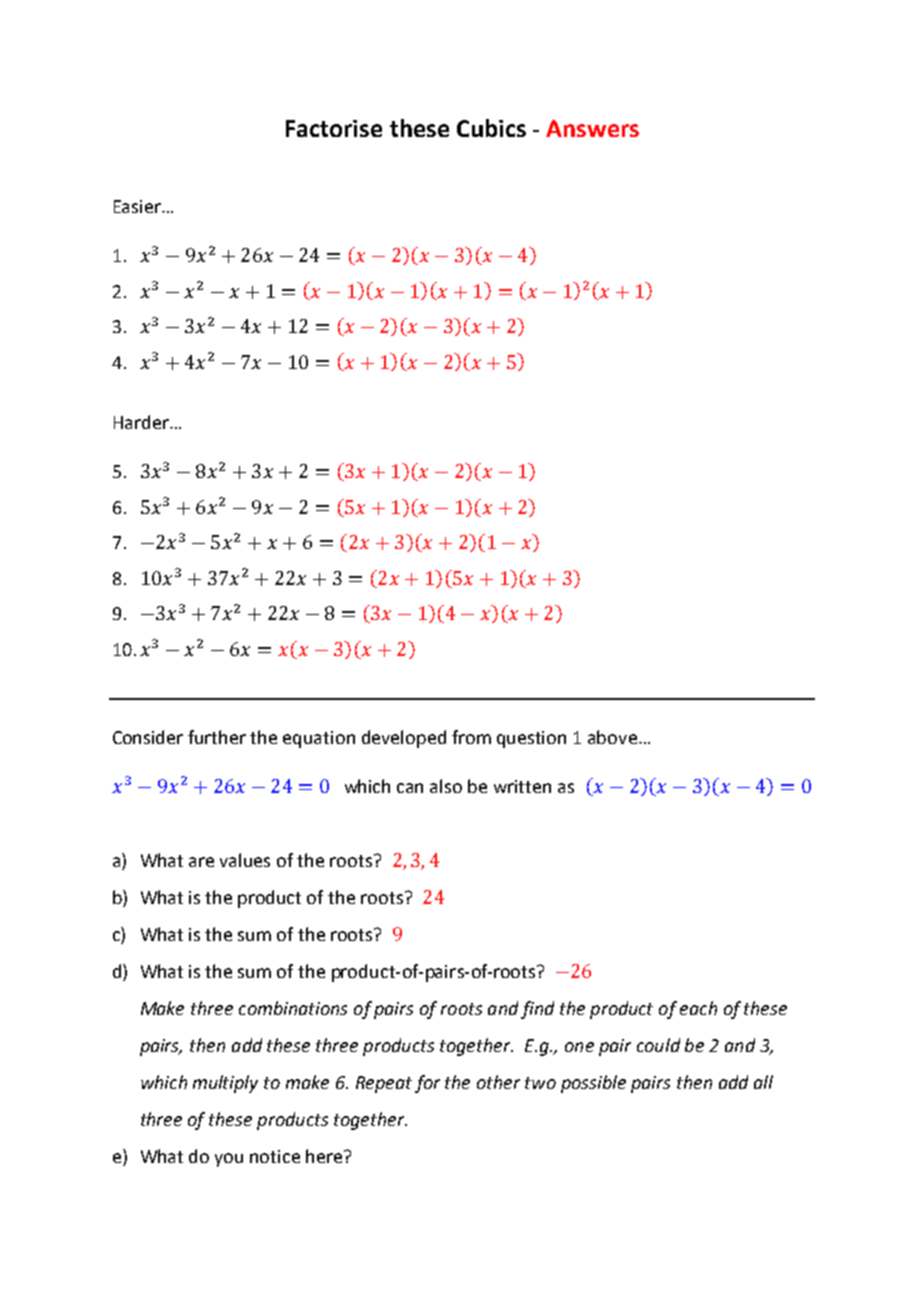 Image resolution: width=924 pixels, height=1308 pixels. What do you see at coordinates (138, 206) in the screenshot?
I see `Easier` at bounding box center [138, 206].
